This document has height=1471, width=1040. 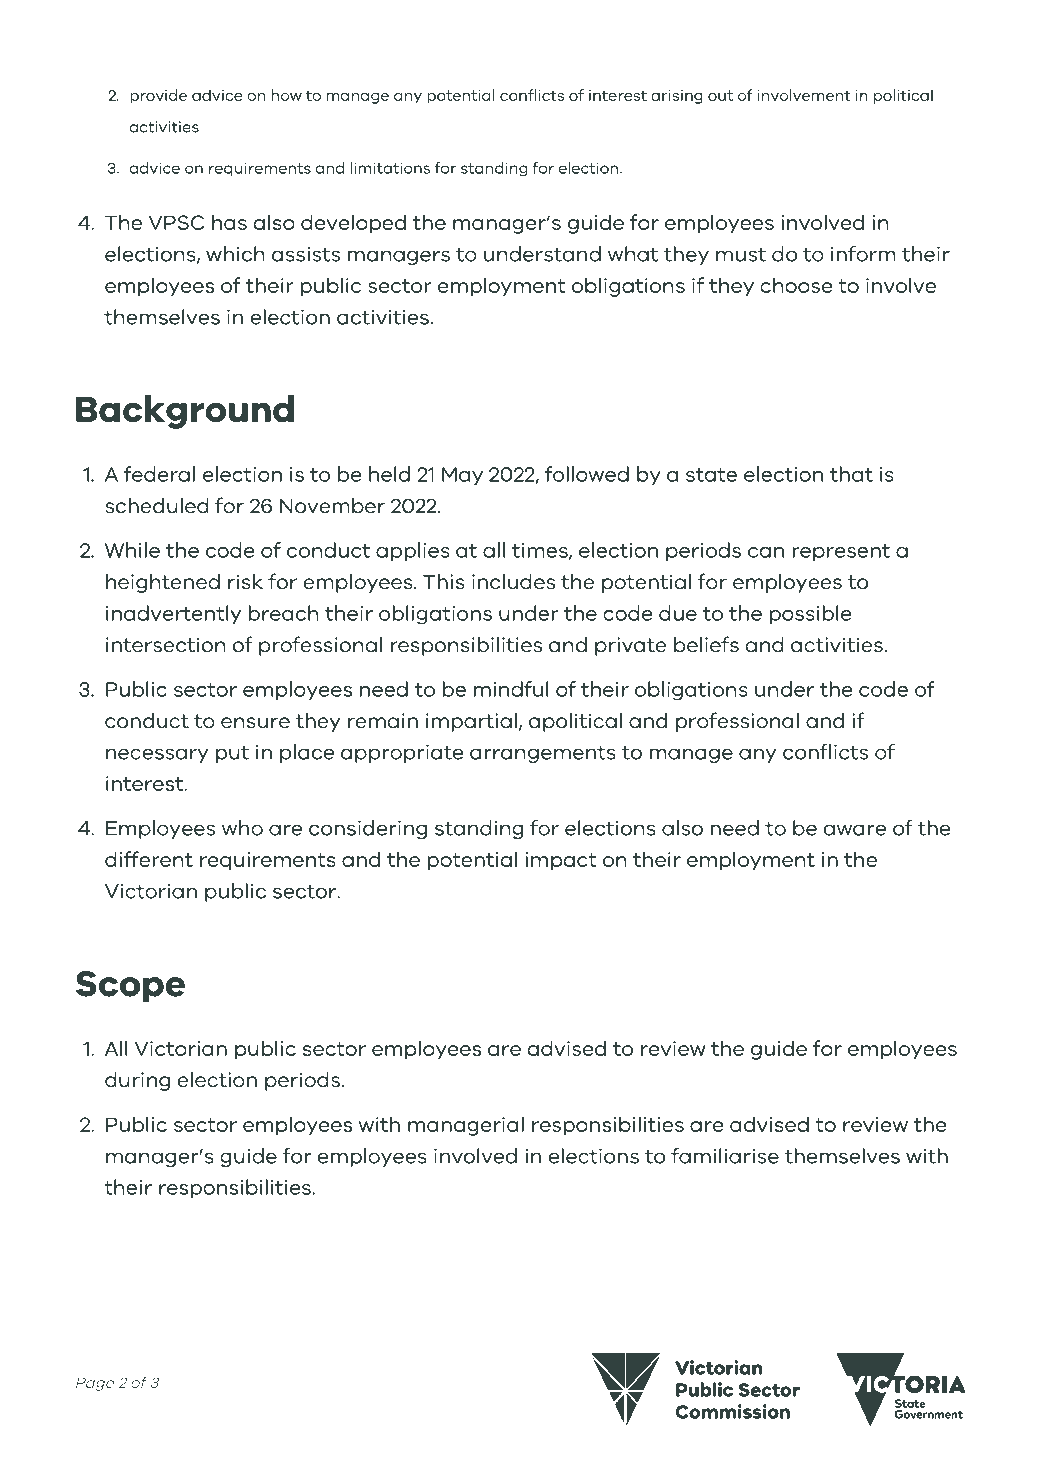 I want to click on during, so click(x=137, y=1081).
